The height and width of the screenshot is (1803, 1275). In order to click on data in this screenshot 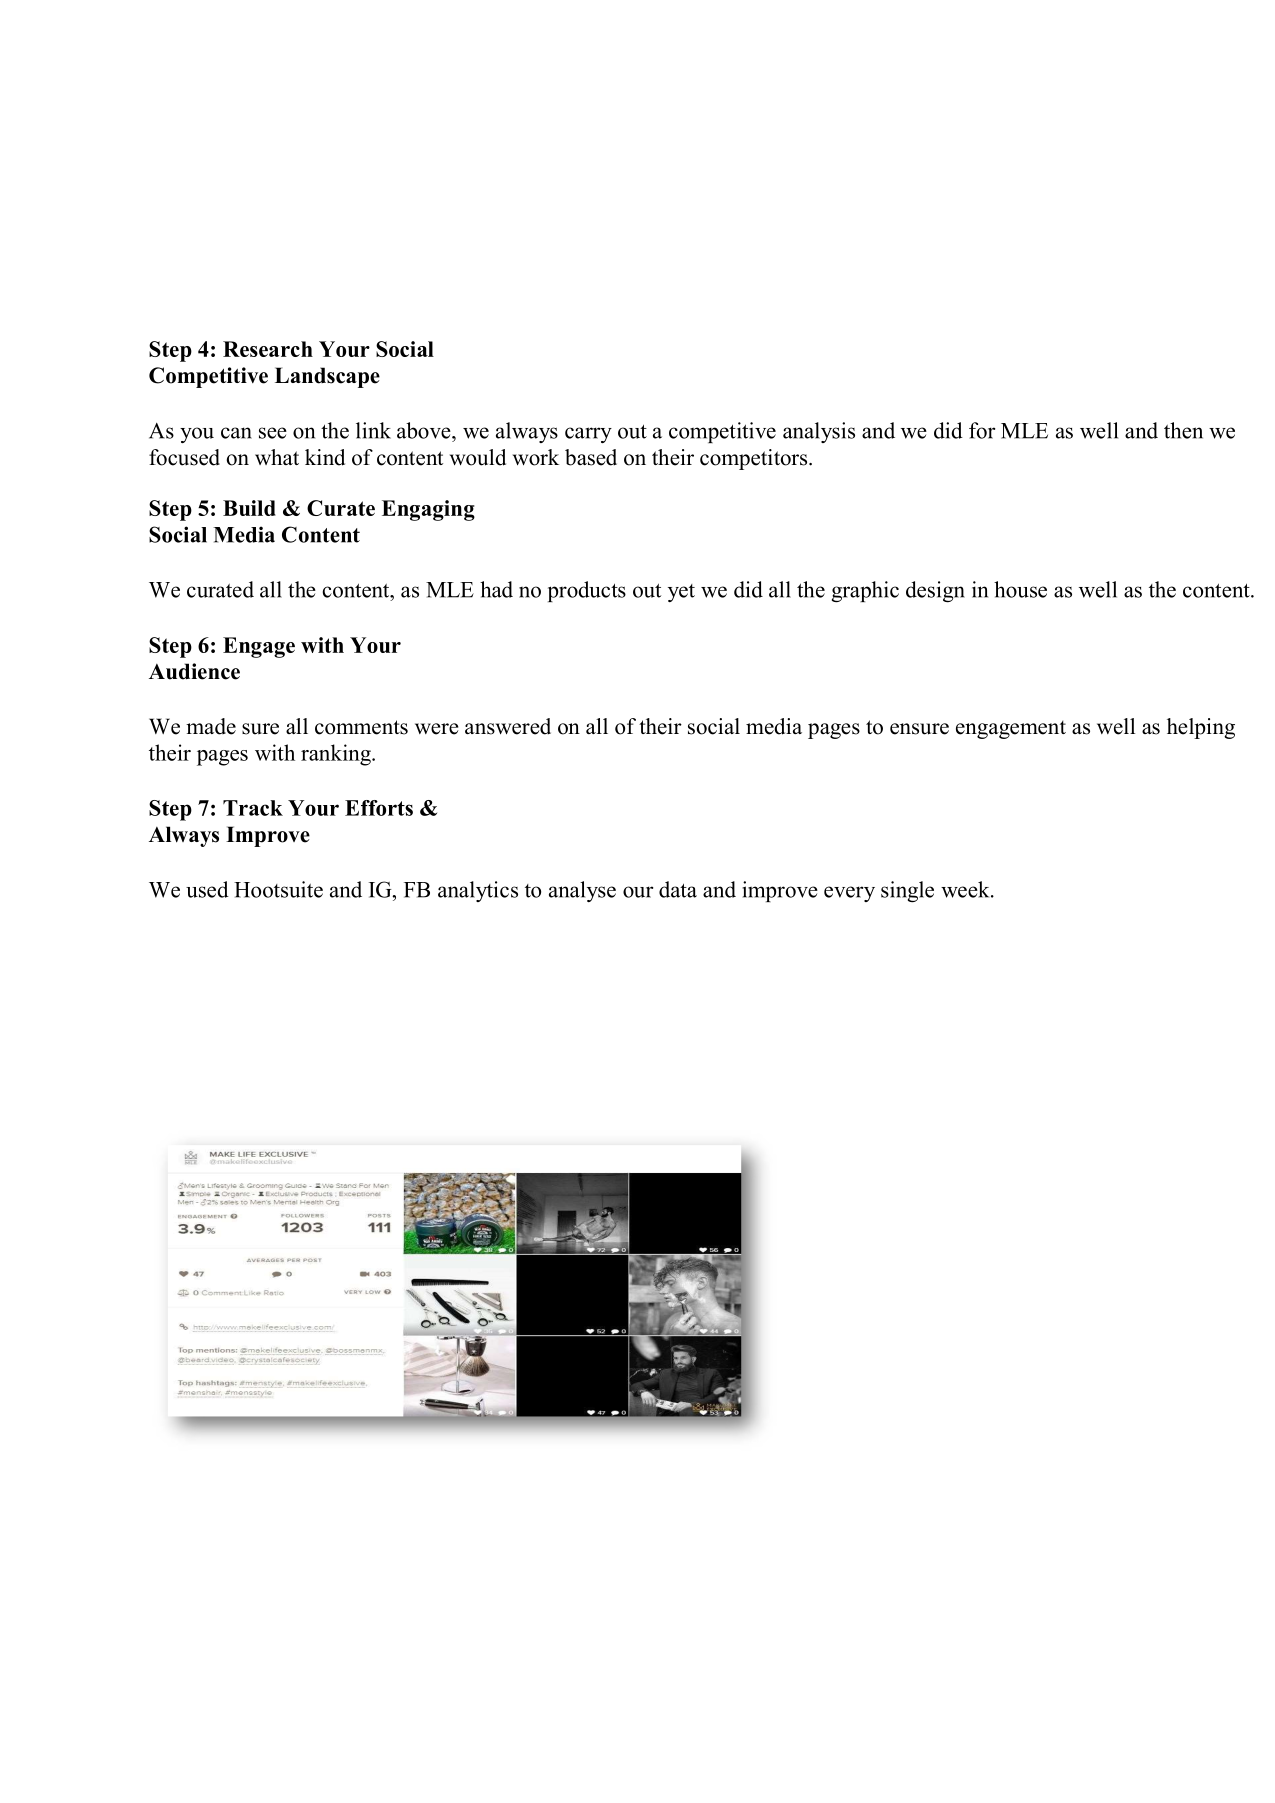, I will do `click(678, 889)`.
